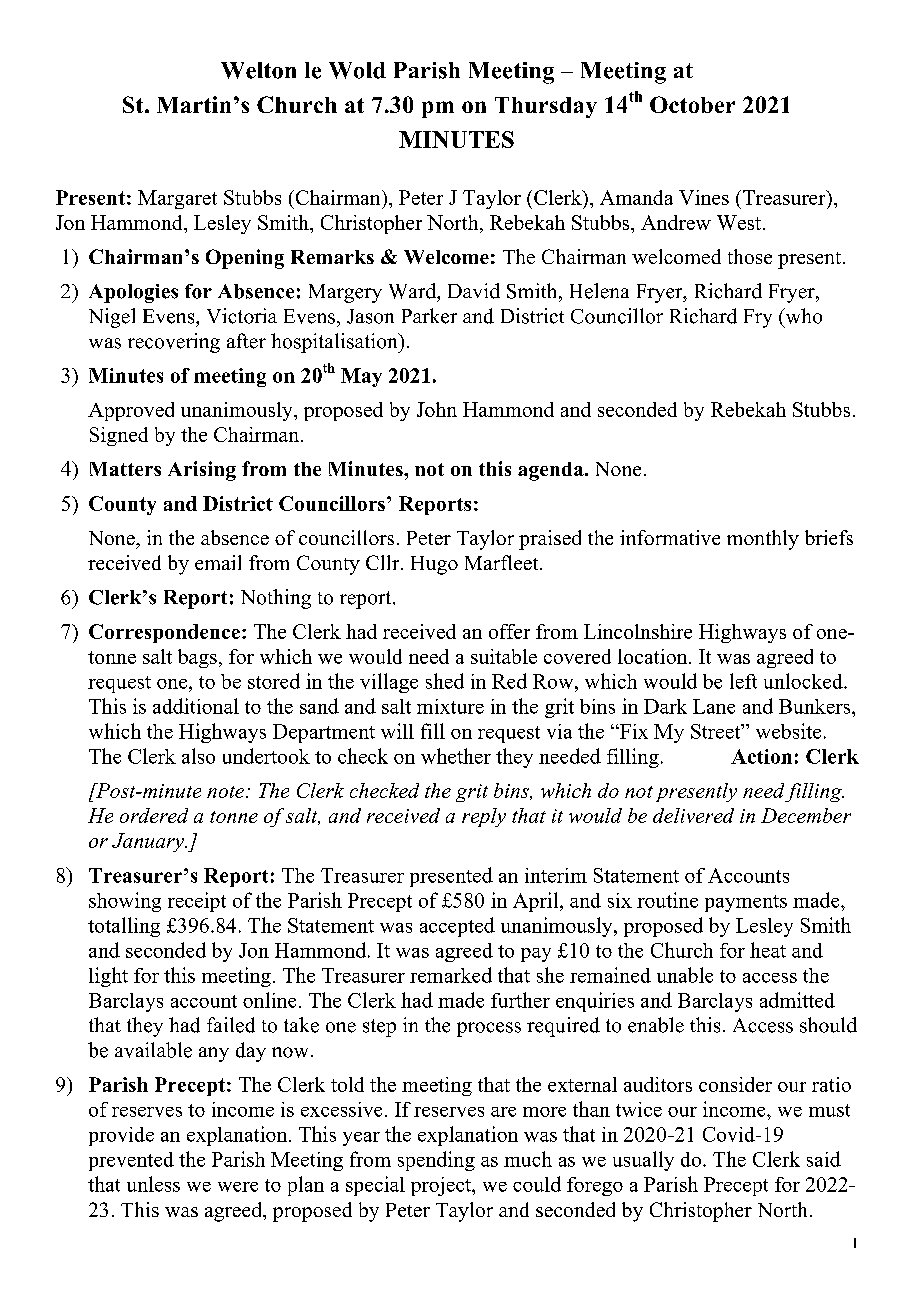 Image resolution: width=924 pixels, height=1308 pixels. I want to click on spending, so click(436, 1161).
